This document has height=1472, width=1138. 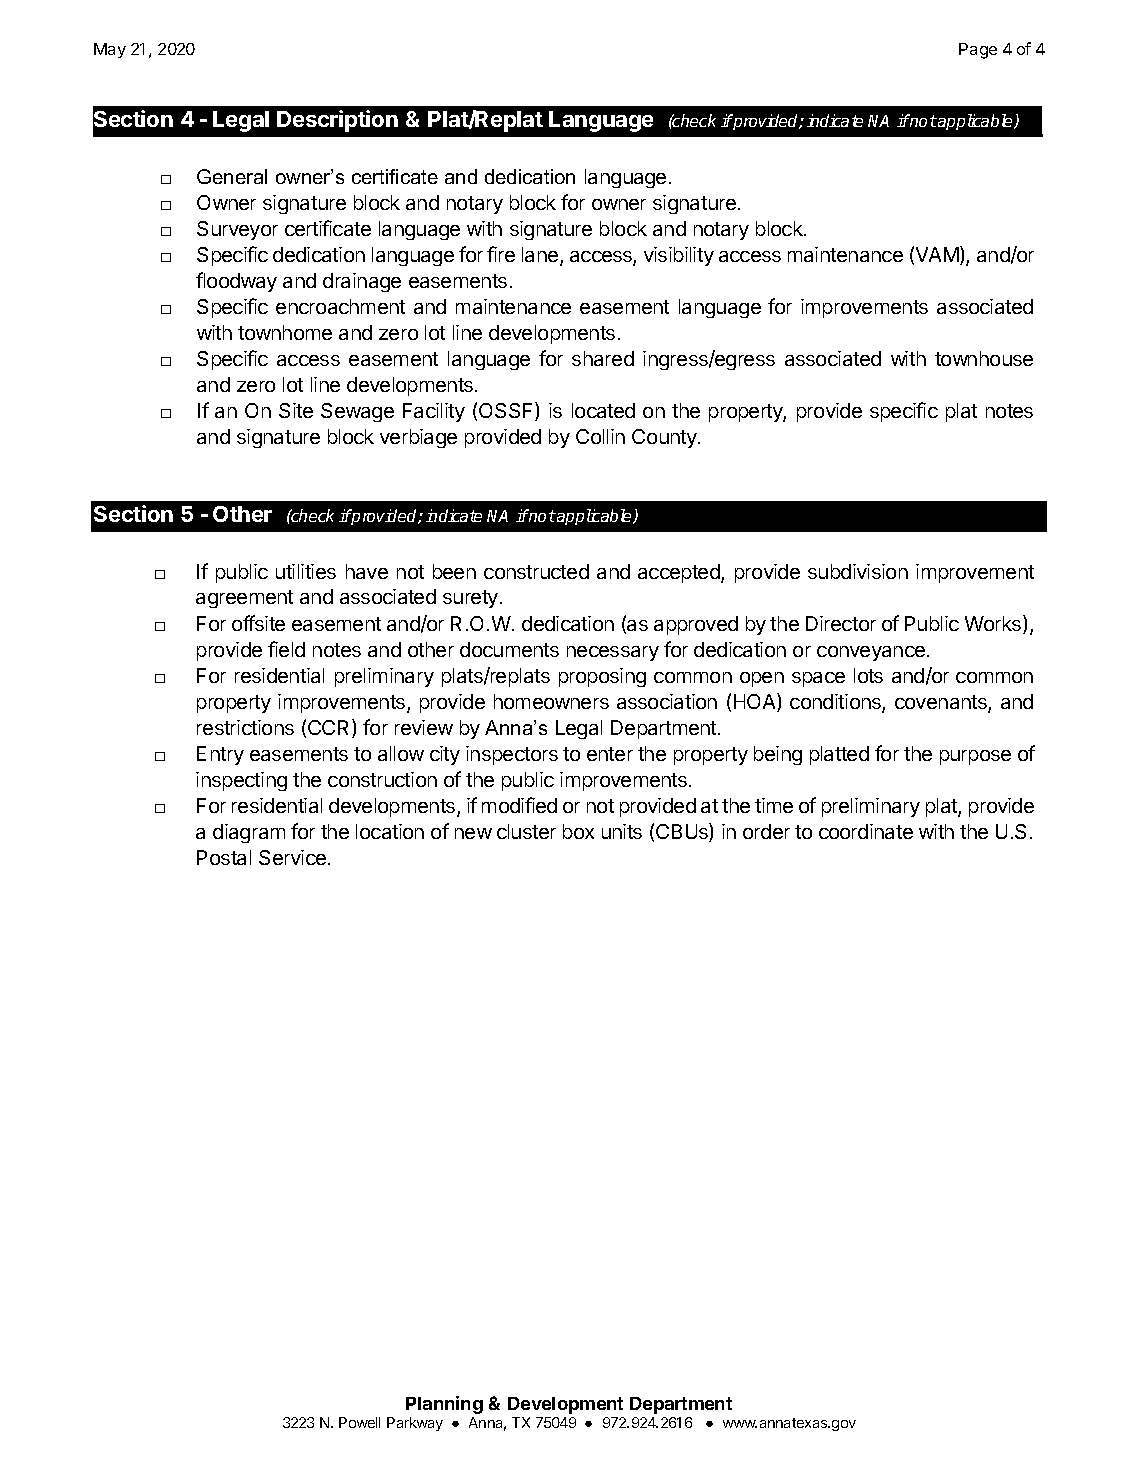 I want to click on General, so click(x=232, y=176).
